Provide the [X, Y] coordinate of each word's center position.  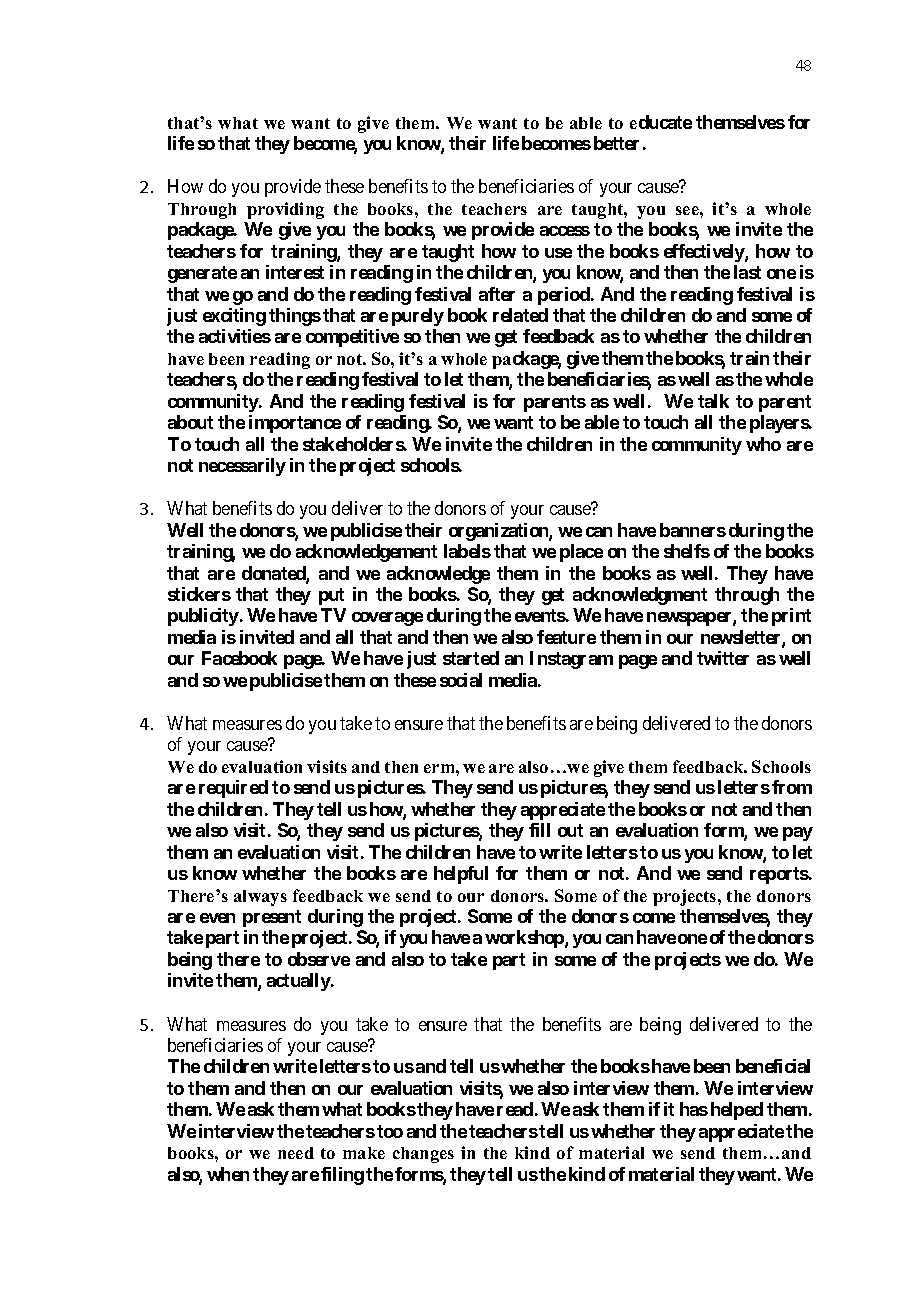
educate [661, 122]
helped [737, 1111]
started [471, 658]
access [565, 231]
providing [285, 210]
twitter [723, 658]
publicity [203, 617]
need [296, 1153]
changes [423, 1155]
